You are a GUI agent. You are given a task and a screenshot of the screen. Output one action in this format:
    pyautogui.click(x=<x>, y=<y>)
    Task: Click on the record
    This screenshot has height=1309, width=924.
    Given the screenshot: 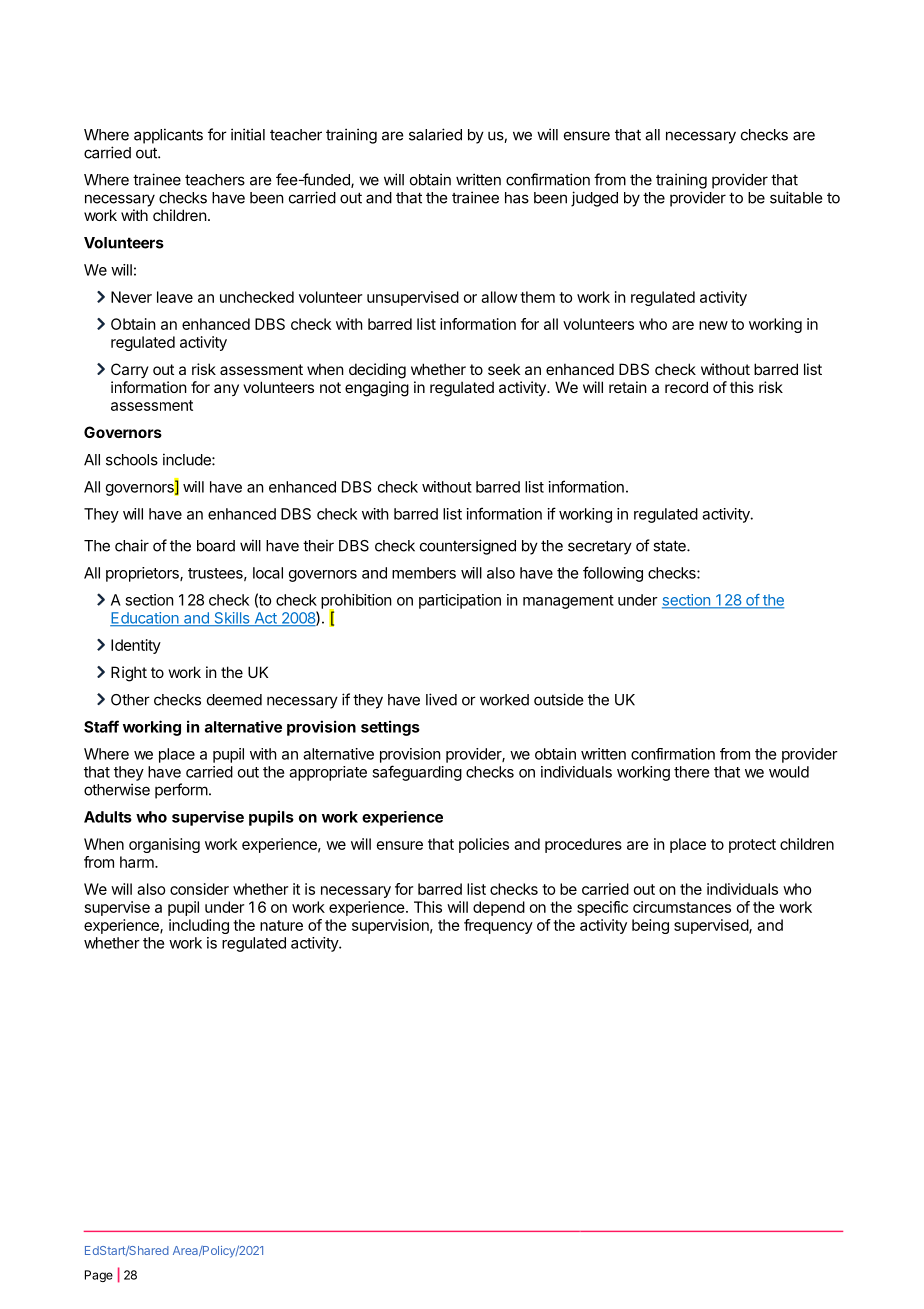 What is the action you would take?
    pyautogui.click(x=686, y=387)
